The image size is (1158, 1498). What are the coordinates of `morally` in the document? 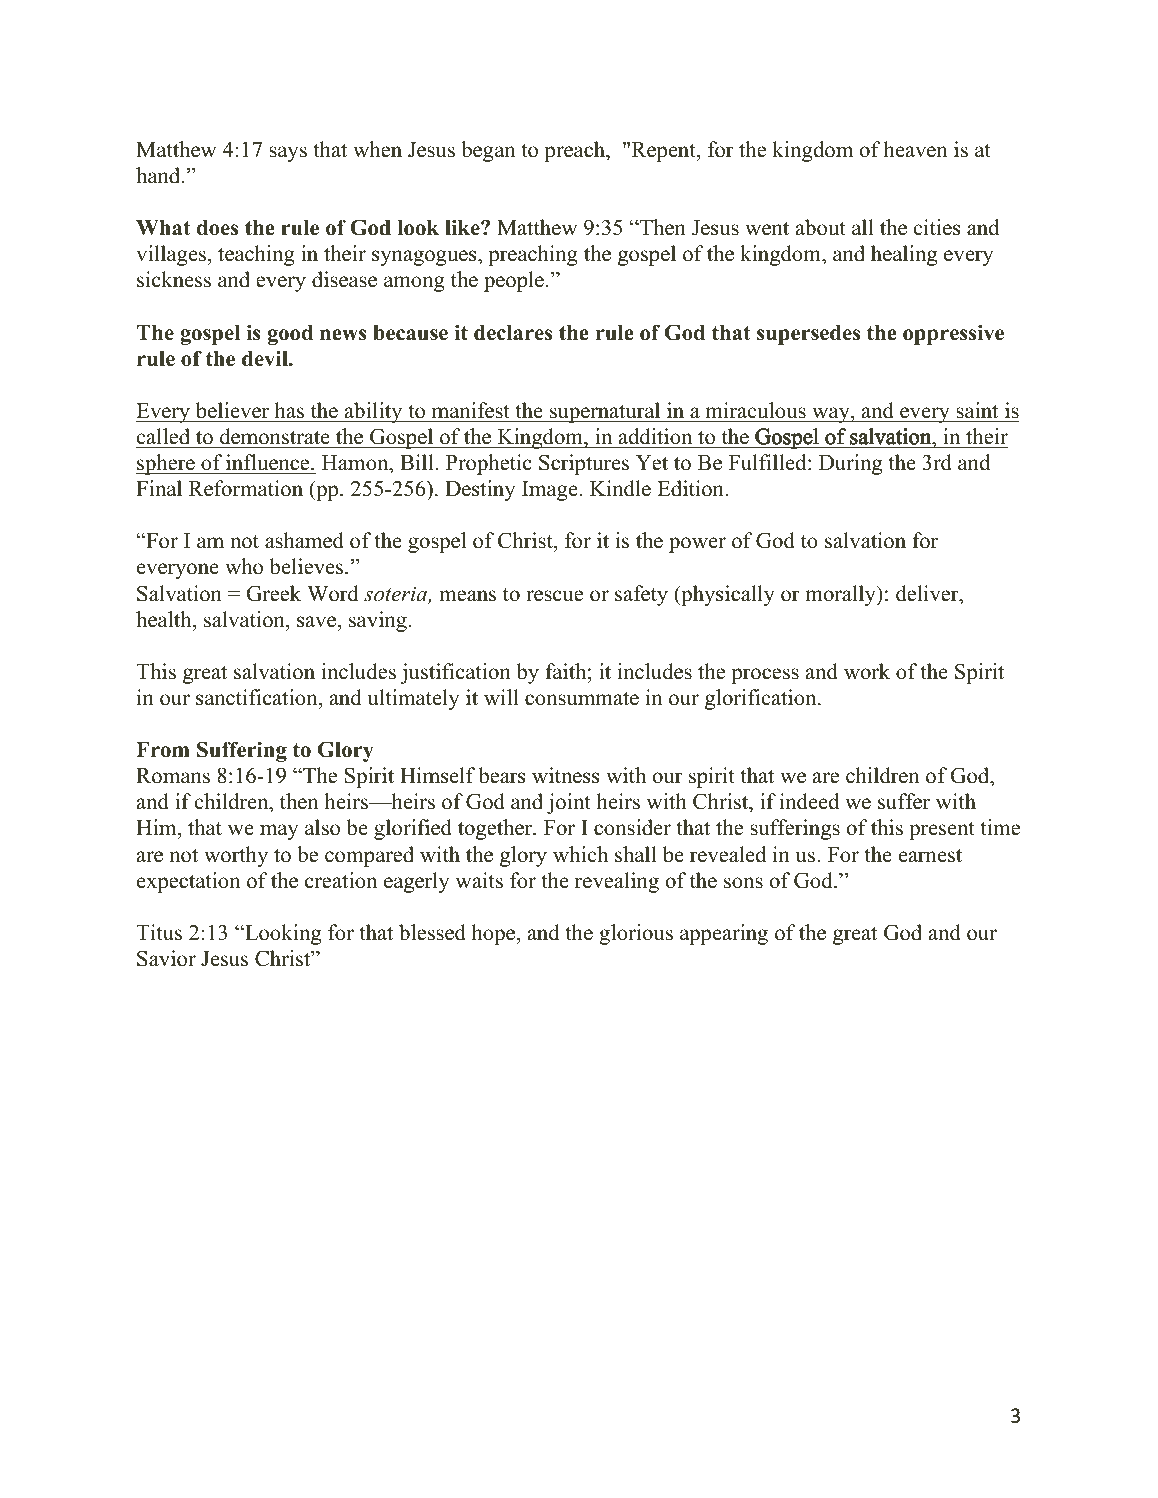 It's located at (842, 595).
